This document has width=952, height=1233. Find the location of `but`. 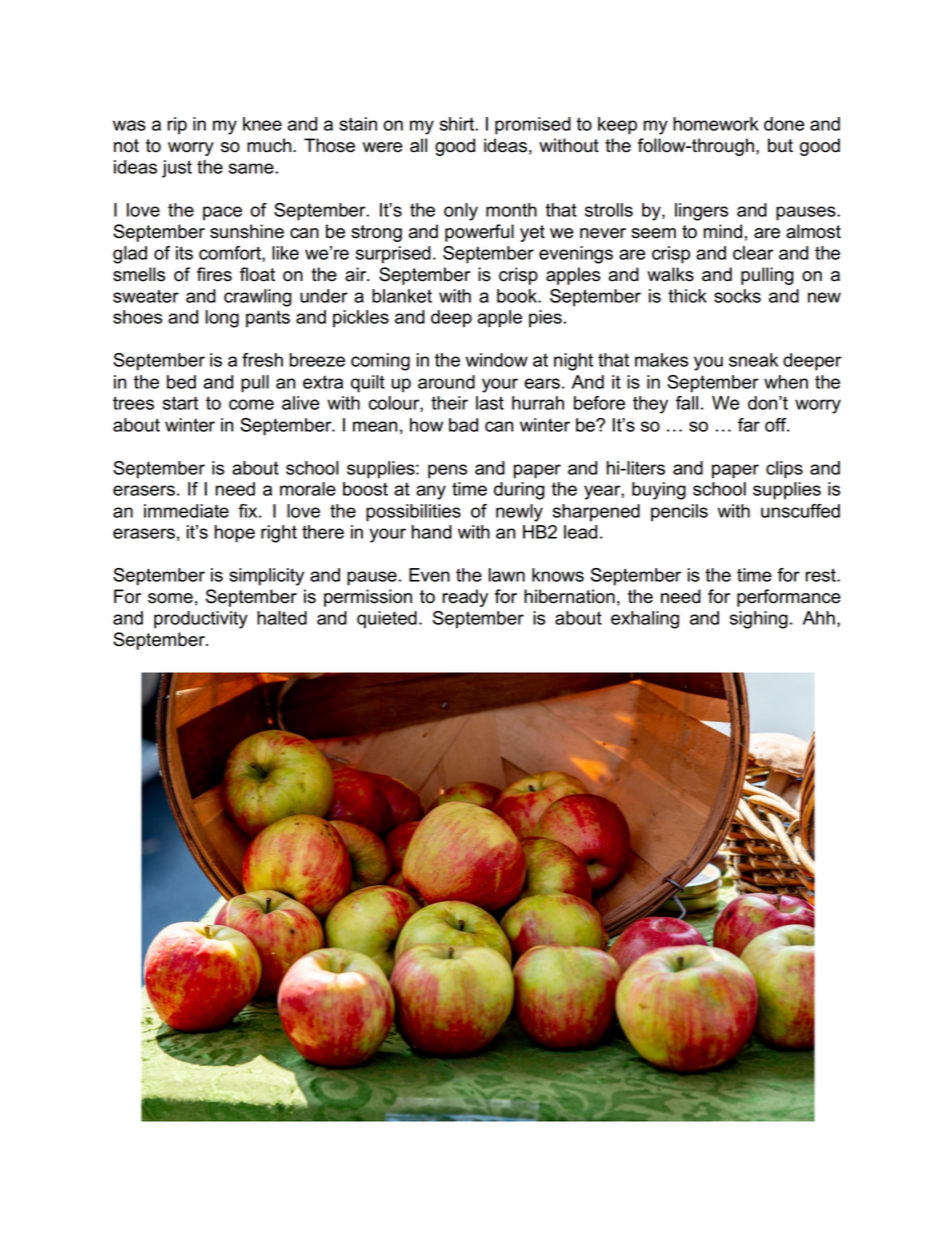

but is located at coordinates (780, 145).
